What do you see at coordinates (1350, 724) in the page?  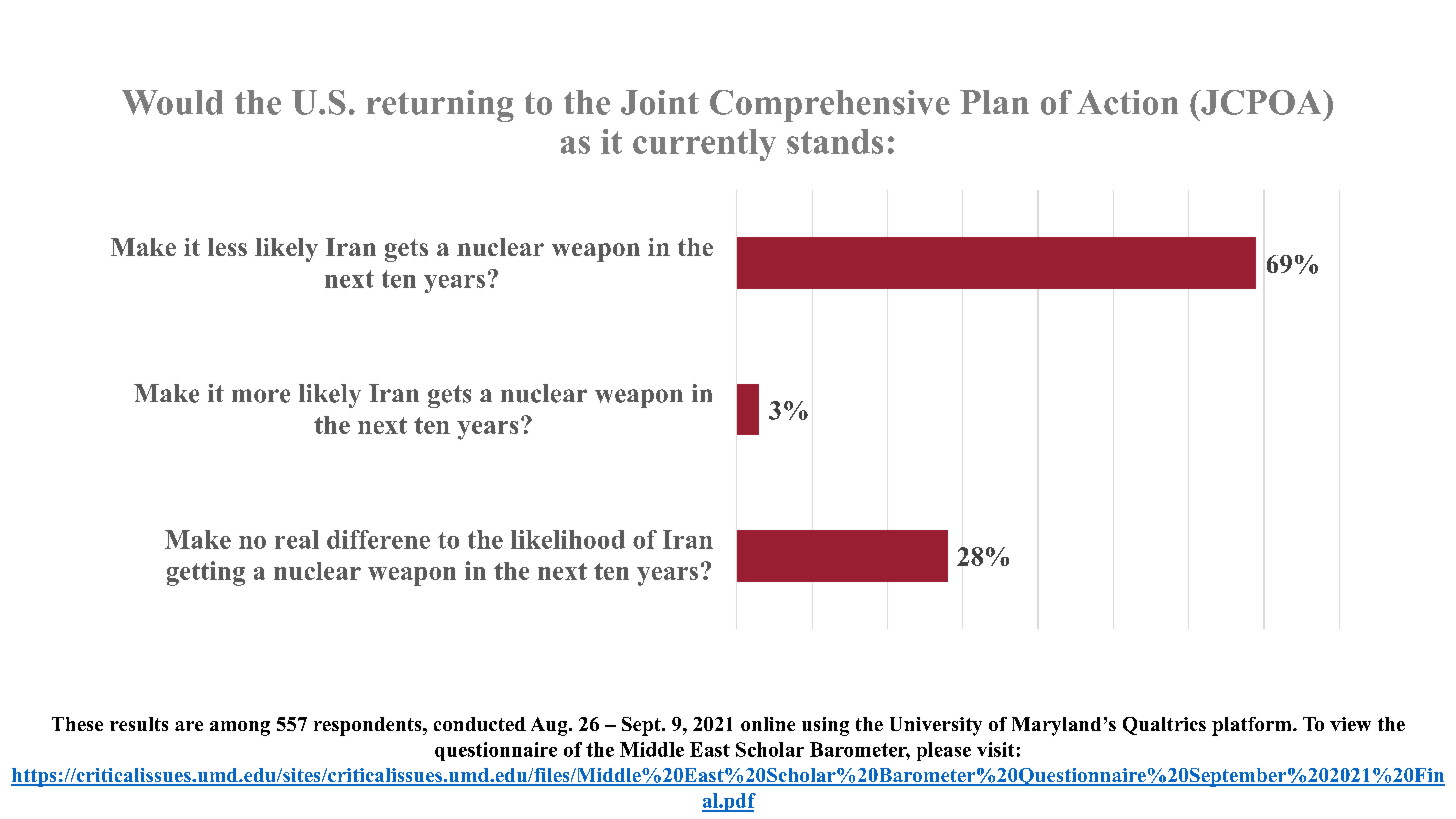 I see `view` at bounding box center [1350, 724].
